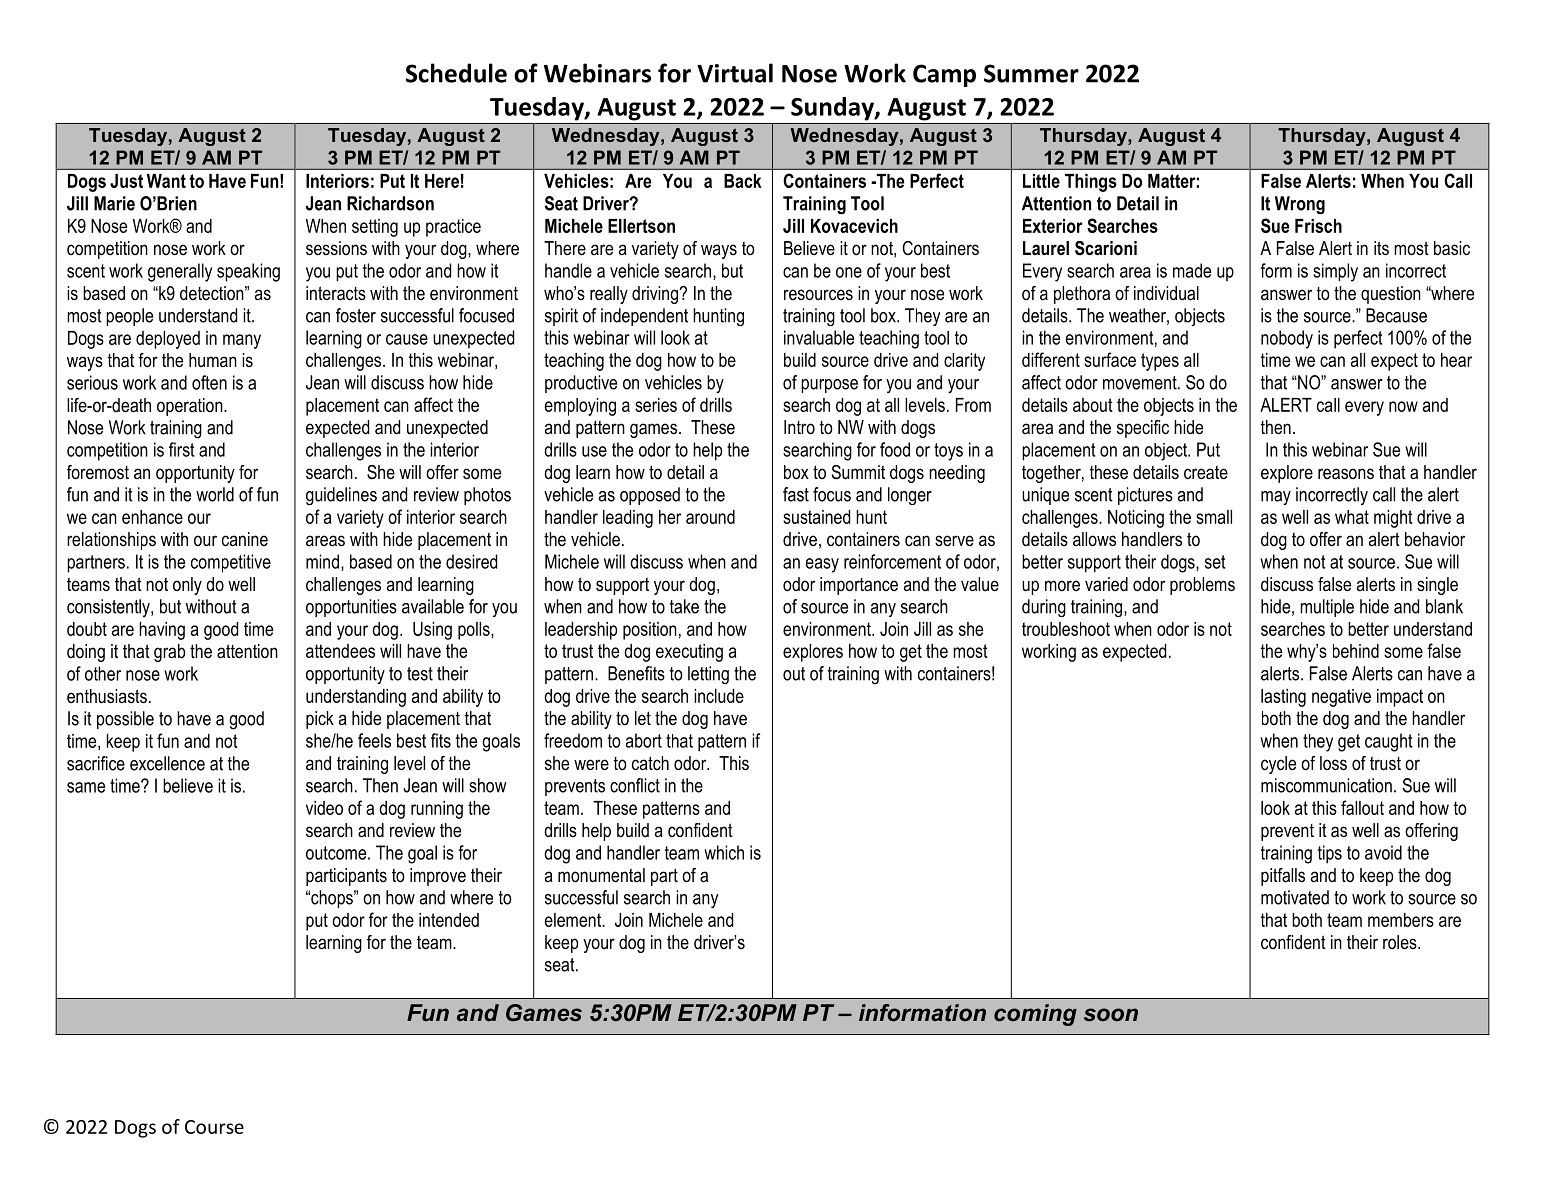  Describe the element at coordinates (799, 427) in the screenshot. I see `Intro` at that location.
